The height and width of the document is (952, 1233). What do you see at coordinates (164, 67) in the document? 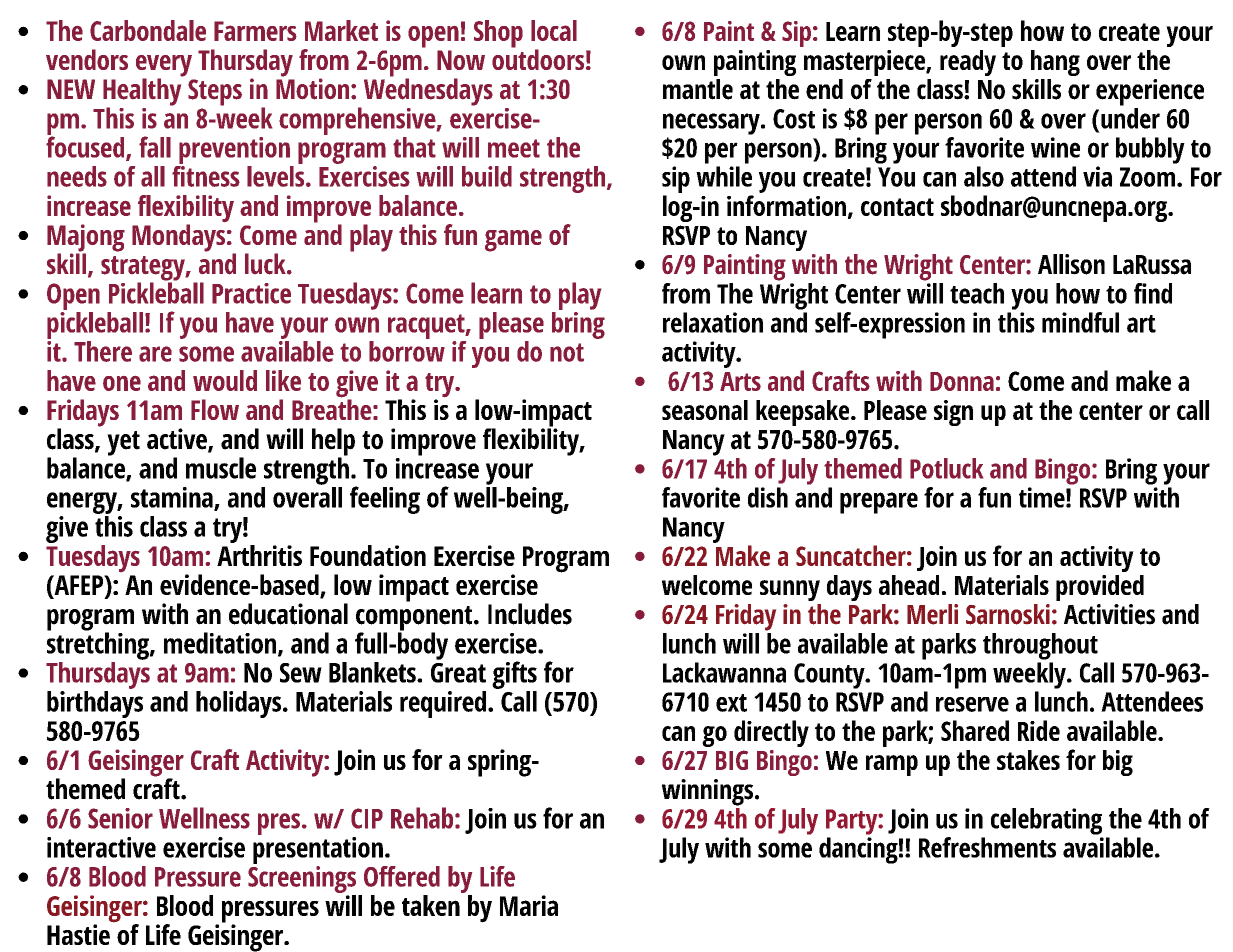
I see `every` at bounding box center [164, 67].
